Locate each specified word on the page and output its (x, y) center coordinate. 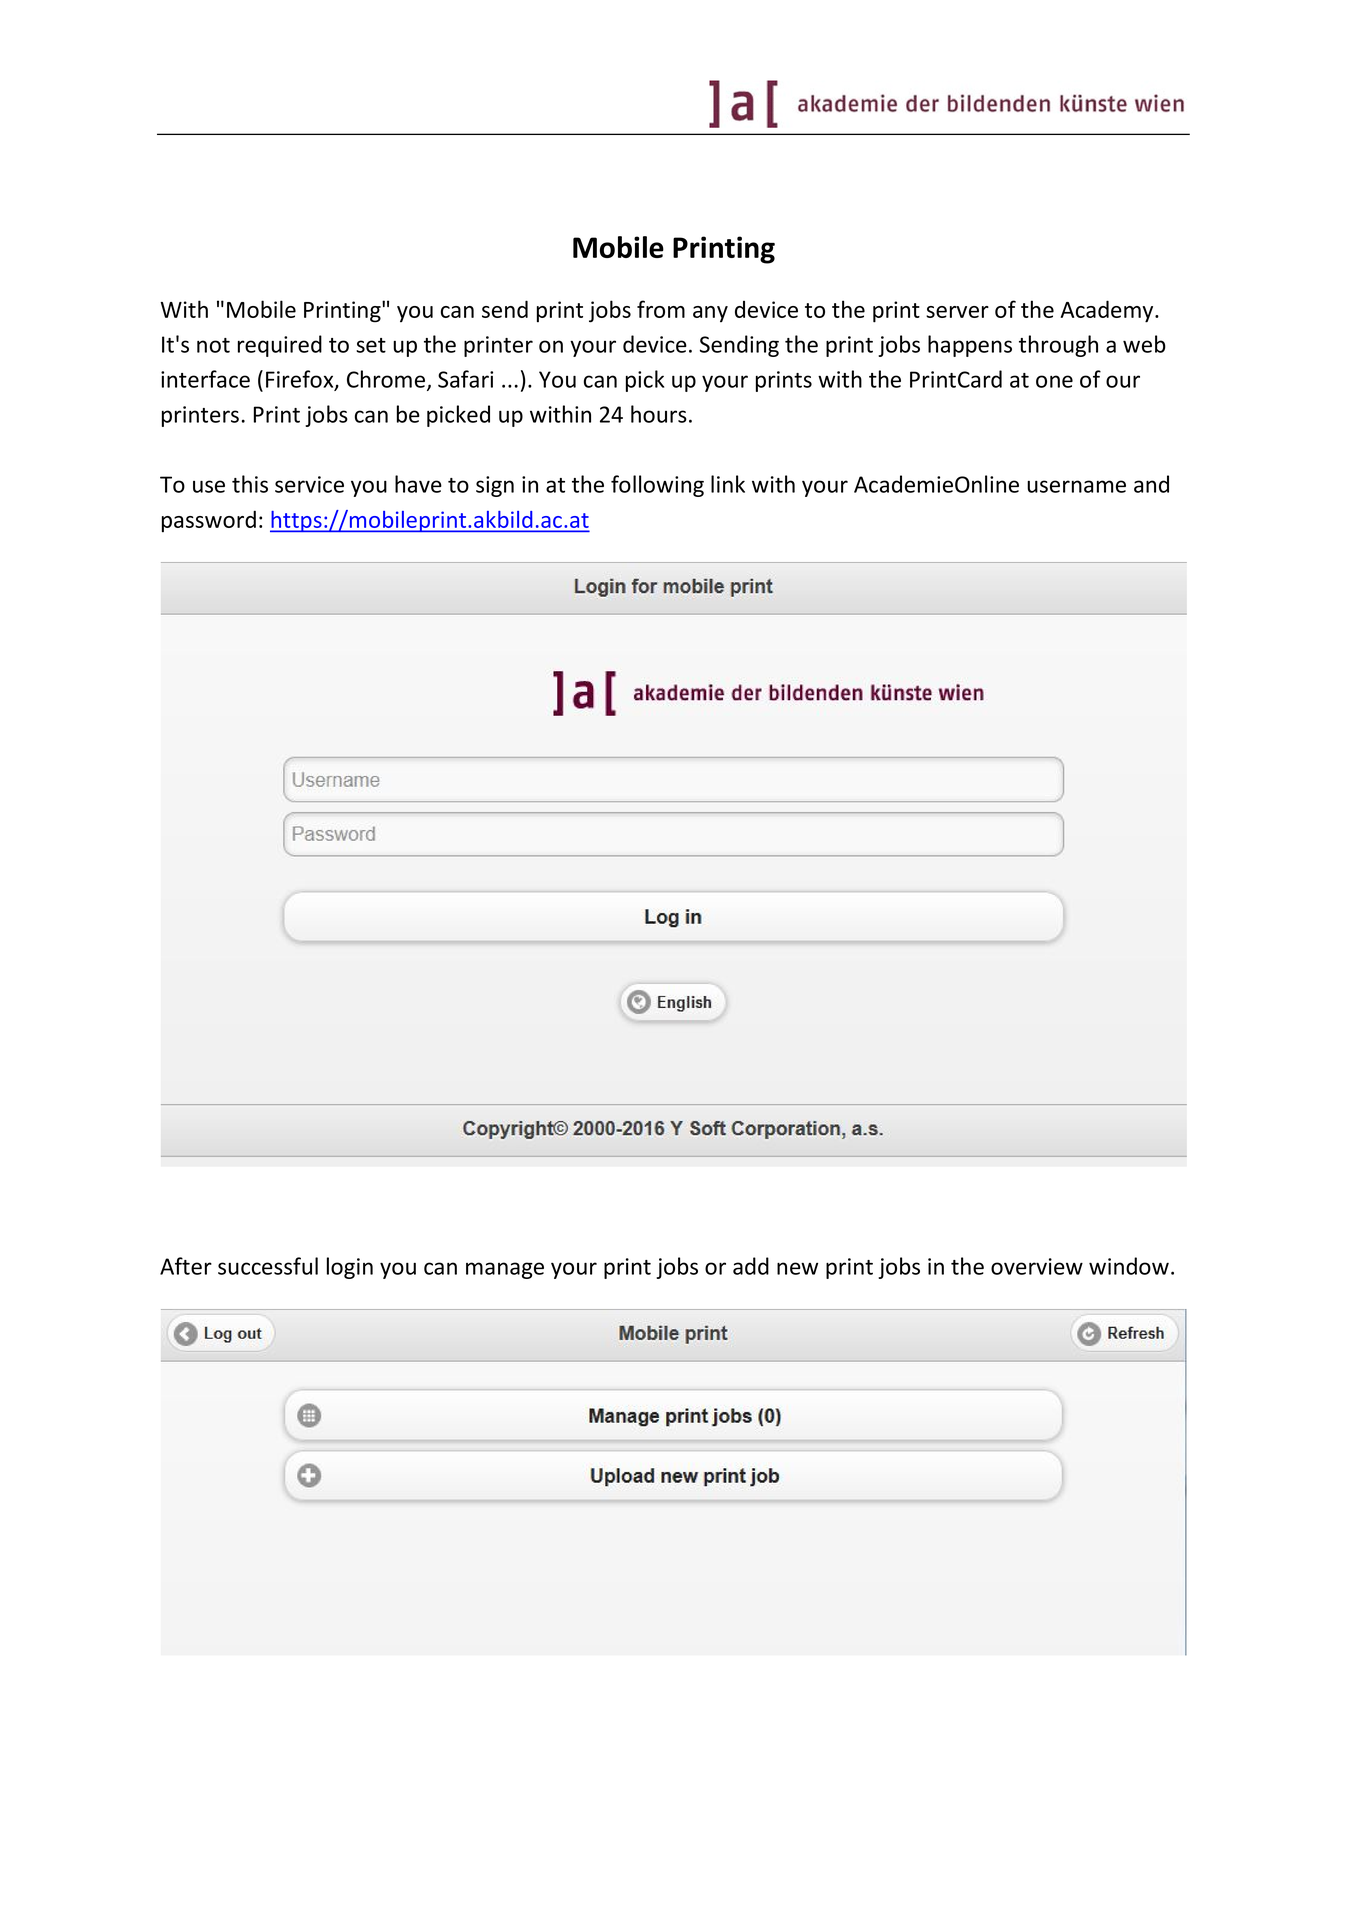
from (661, 309)
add (751, 1266)
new (797, 1268)
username (1076, 486)
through (1058, 346)
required (280, 346)
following (657, 486)
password (209, 521)
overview (1037, 1266)
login (350, 1268)
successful (268, 1266)
